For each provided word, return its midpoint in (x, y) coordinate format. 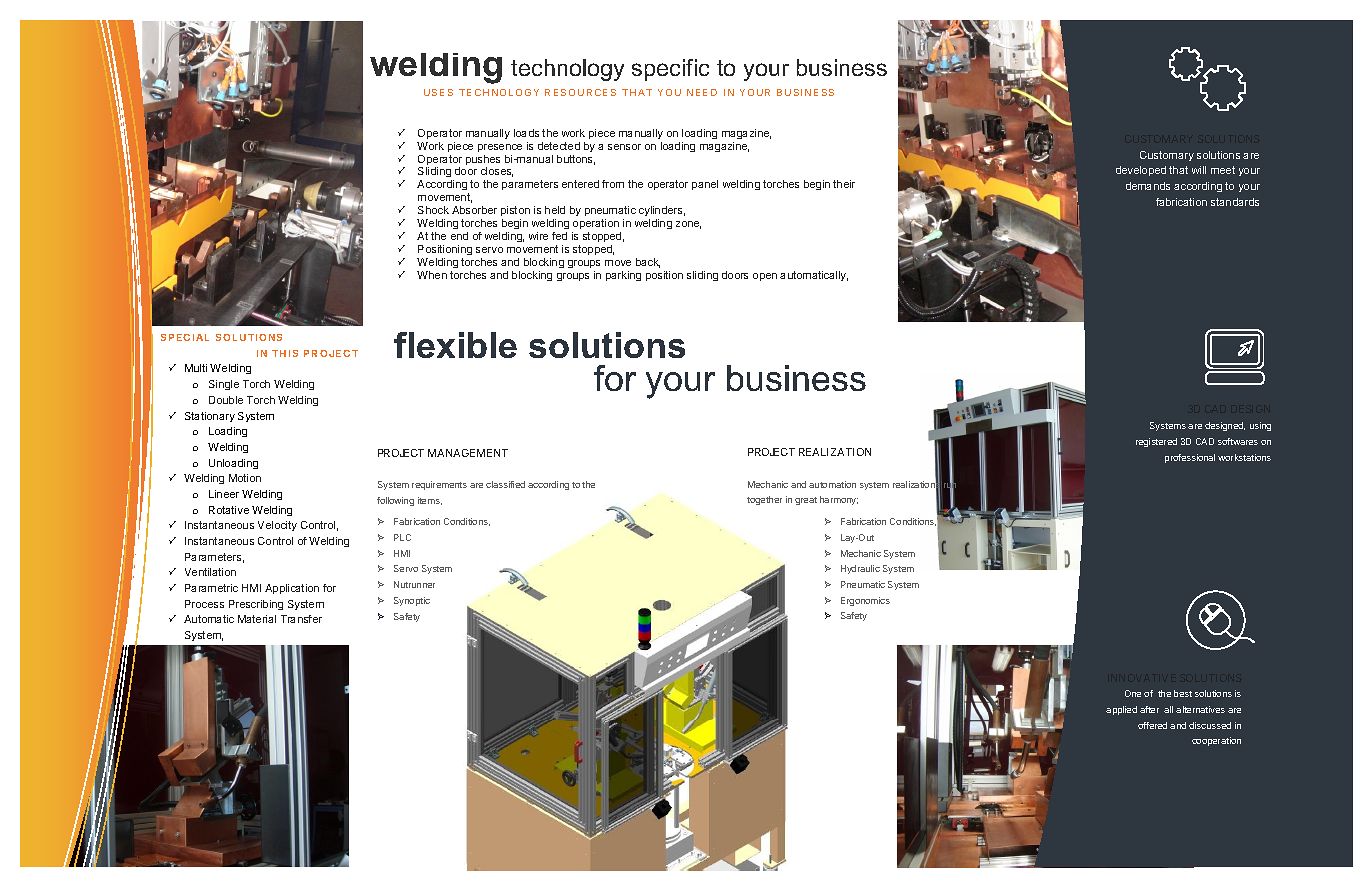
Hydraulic (860, 569)
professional (1190, 458)
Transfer (301, 619)
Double (226, 400)
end (459, 236)
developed (1141, 171)
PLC (402, 537)
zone (688, 225)
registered (1156, 442)
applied (1121, 710)
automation (832, 484)
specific (670, 70)
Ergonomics (865, 601)
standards (1235, 202)
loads (526, 133)
